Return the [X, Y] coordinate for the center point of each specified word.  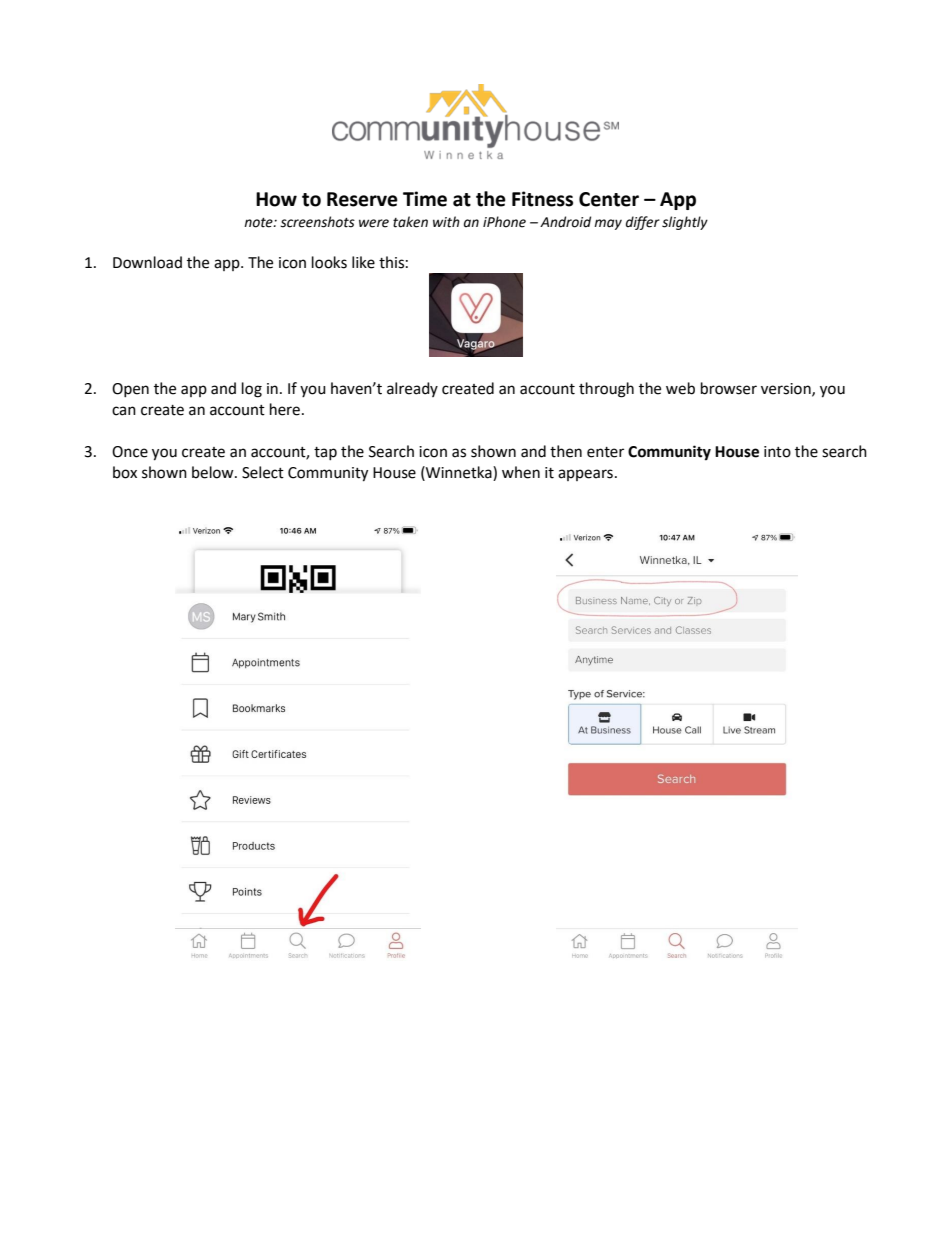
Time [425, 199]
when [521, 472]
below [214, 472]
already [412, 389]
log [252, 390]
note [259, 223]
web [680, 388]
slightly [685, 223]
